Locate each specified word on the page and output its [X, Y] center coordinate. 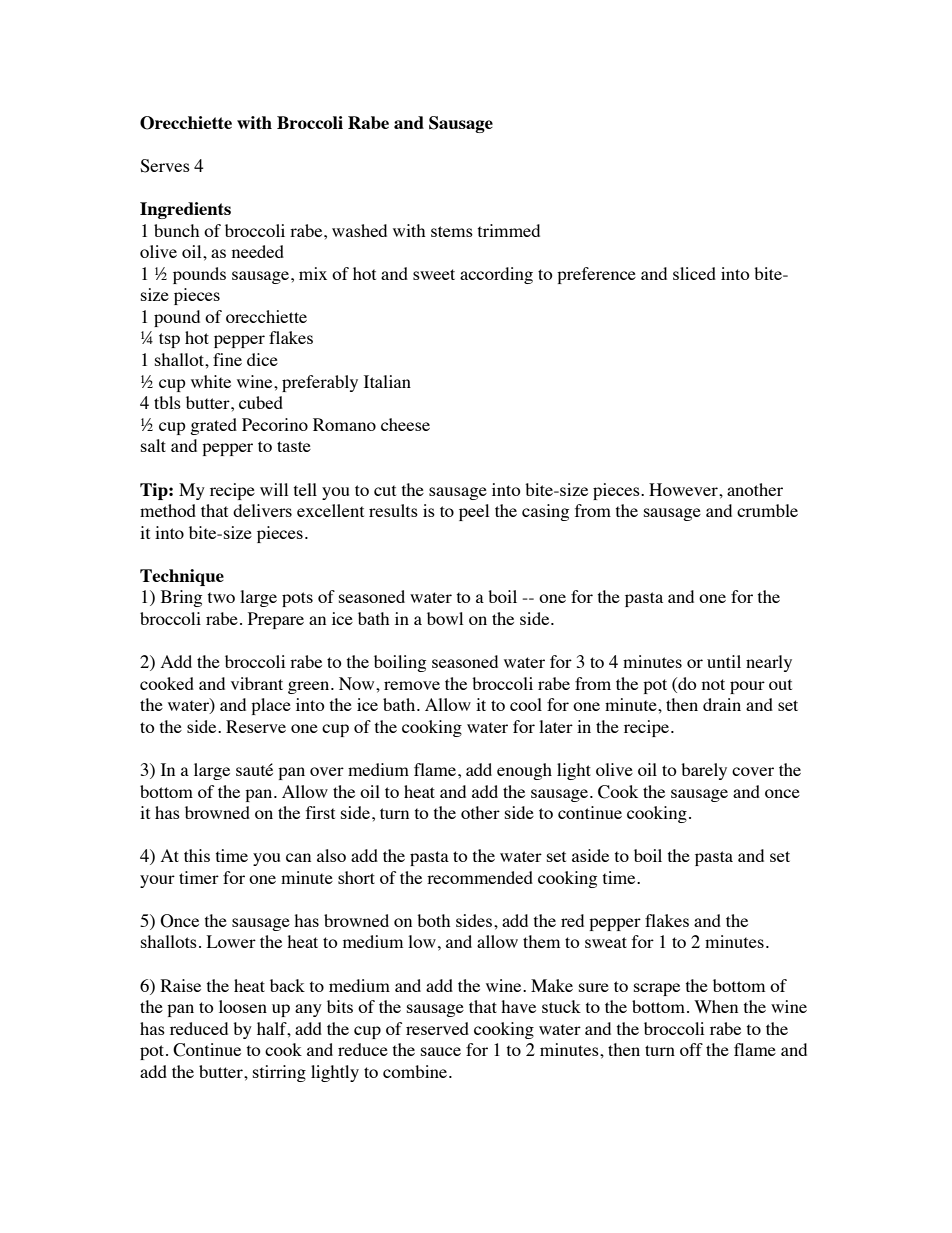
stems [452, 231]
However [684, 489]
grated [213, 426]
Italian [387, 381]
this [197, 855]
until [724, 661]
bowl [445, 618]
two [221, 597]
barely [704, 771]
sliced [694, 273]
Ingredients [185, 210]
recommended [480, 877]
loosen [243, 1006]
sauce [441, 1051]
